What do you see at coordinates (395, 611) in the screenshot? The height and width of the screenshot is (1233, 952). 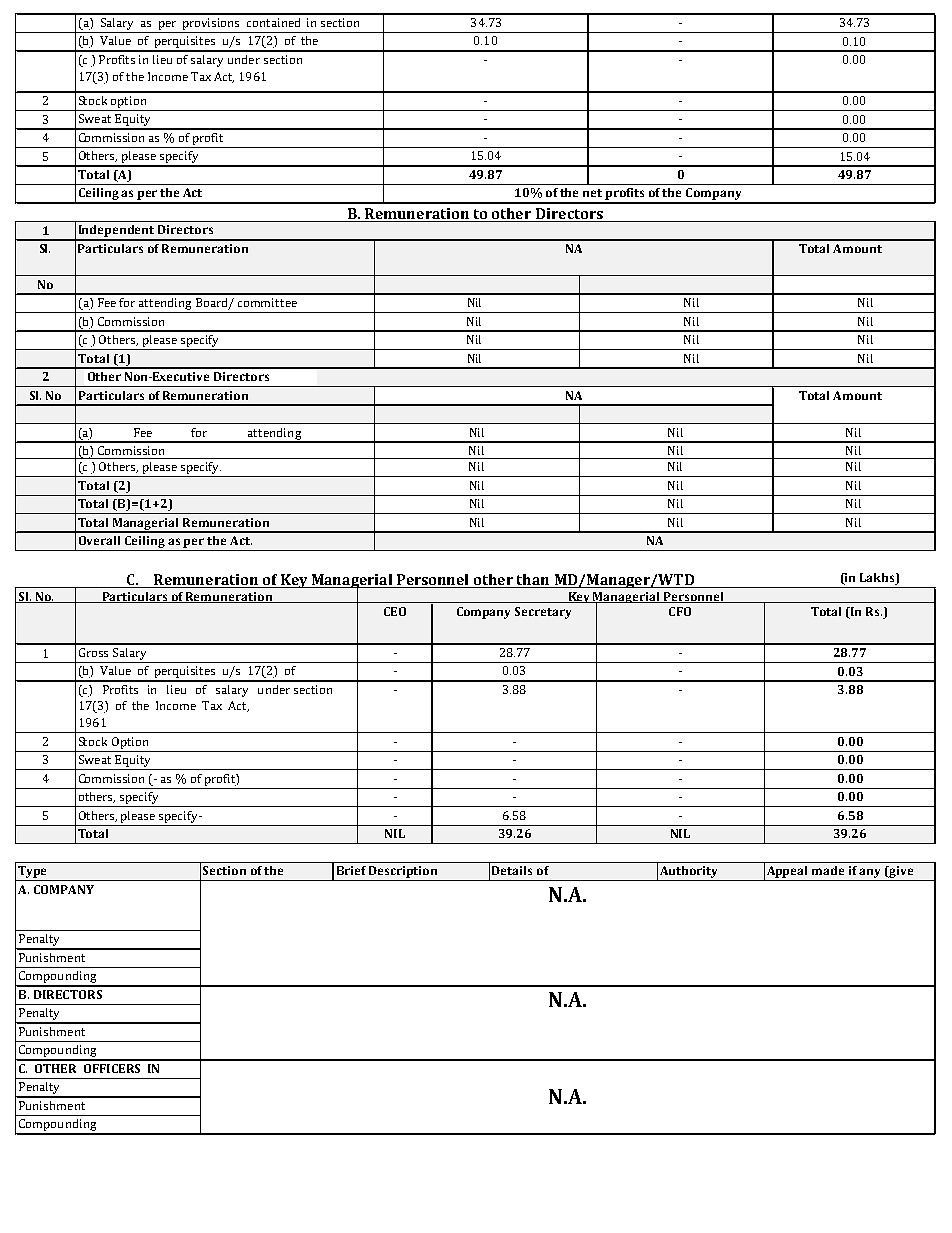 I see `CEO` at bounding box center [395, 611].
